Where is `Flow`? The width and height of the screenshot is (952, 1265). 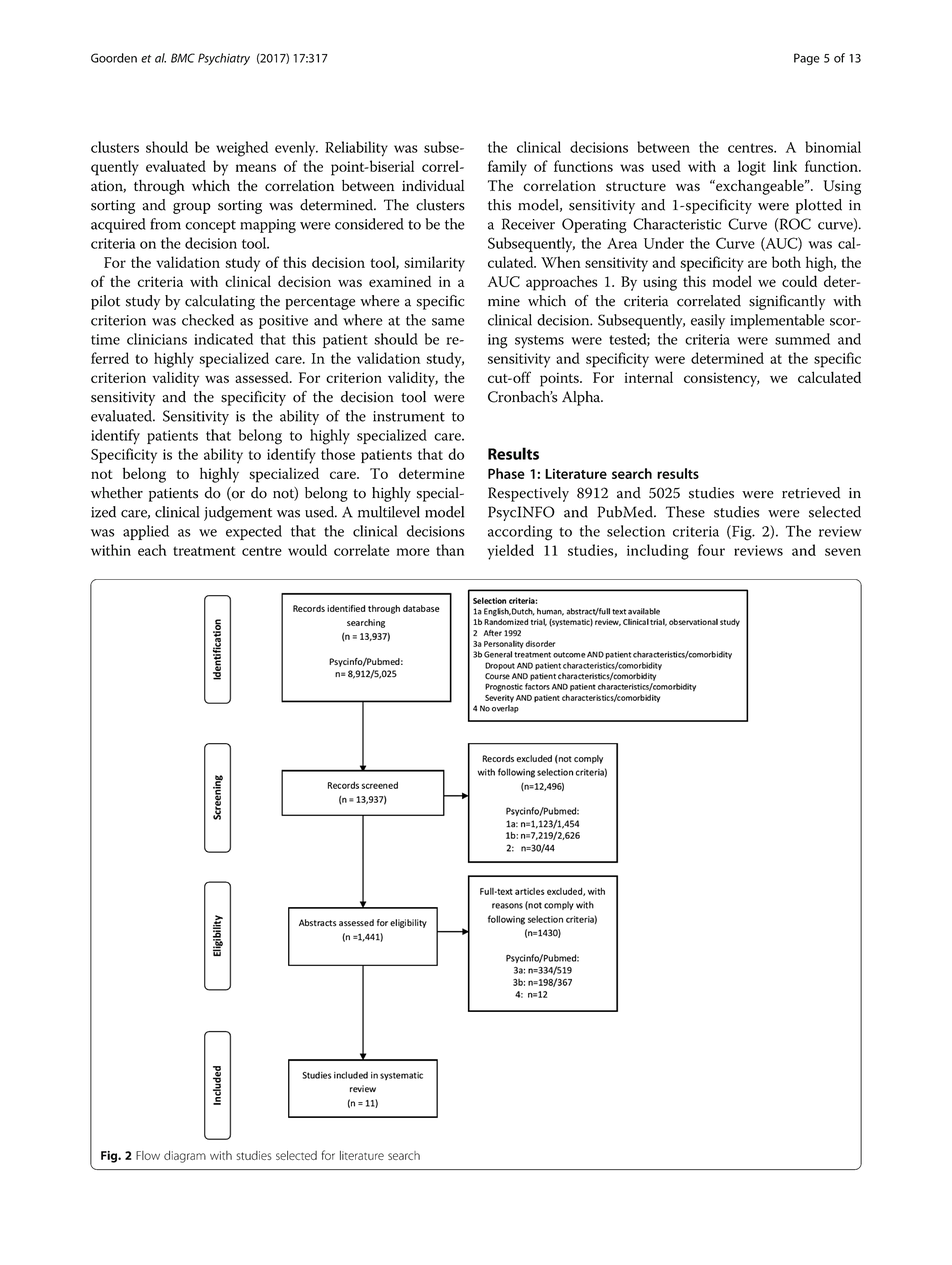 Flow is located at coordinates (148, 1155).
